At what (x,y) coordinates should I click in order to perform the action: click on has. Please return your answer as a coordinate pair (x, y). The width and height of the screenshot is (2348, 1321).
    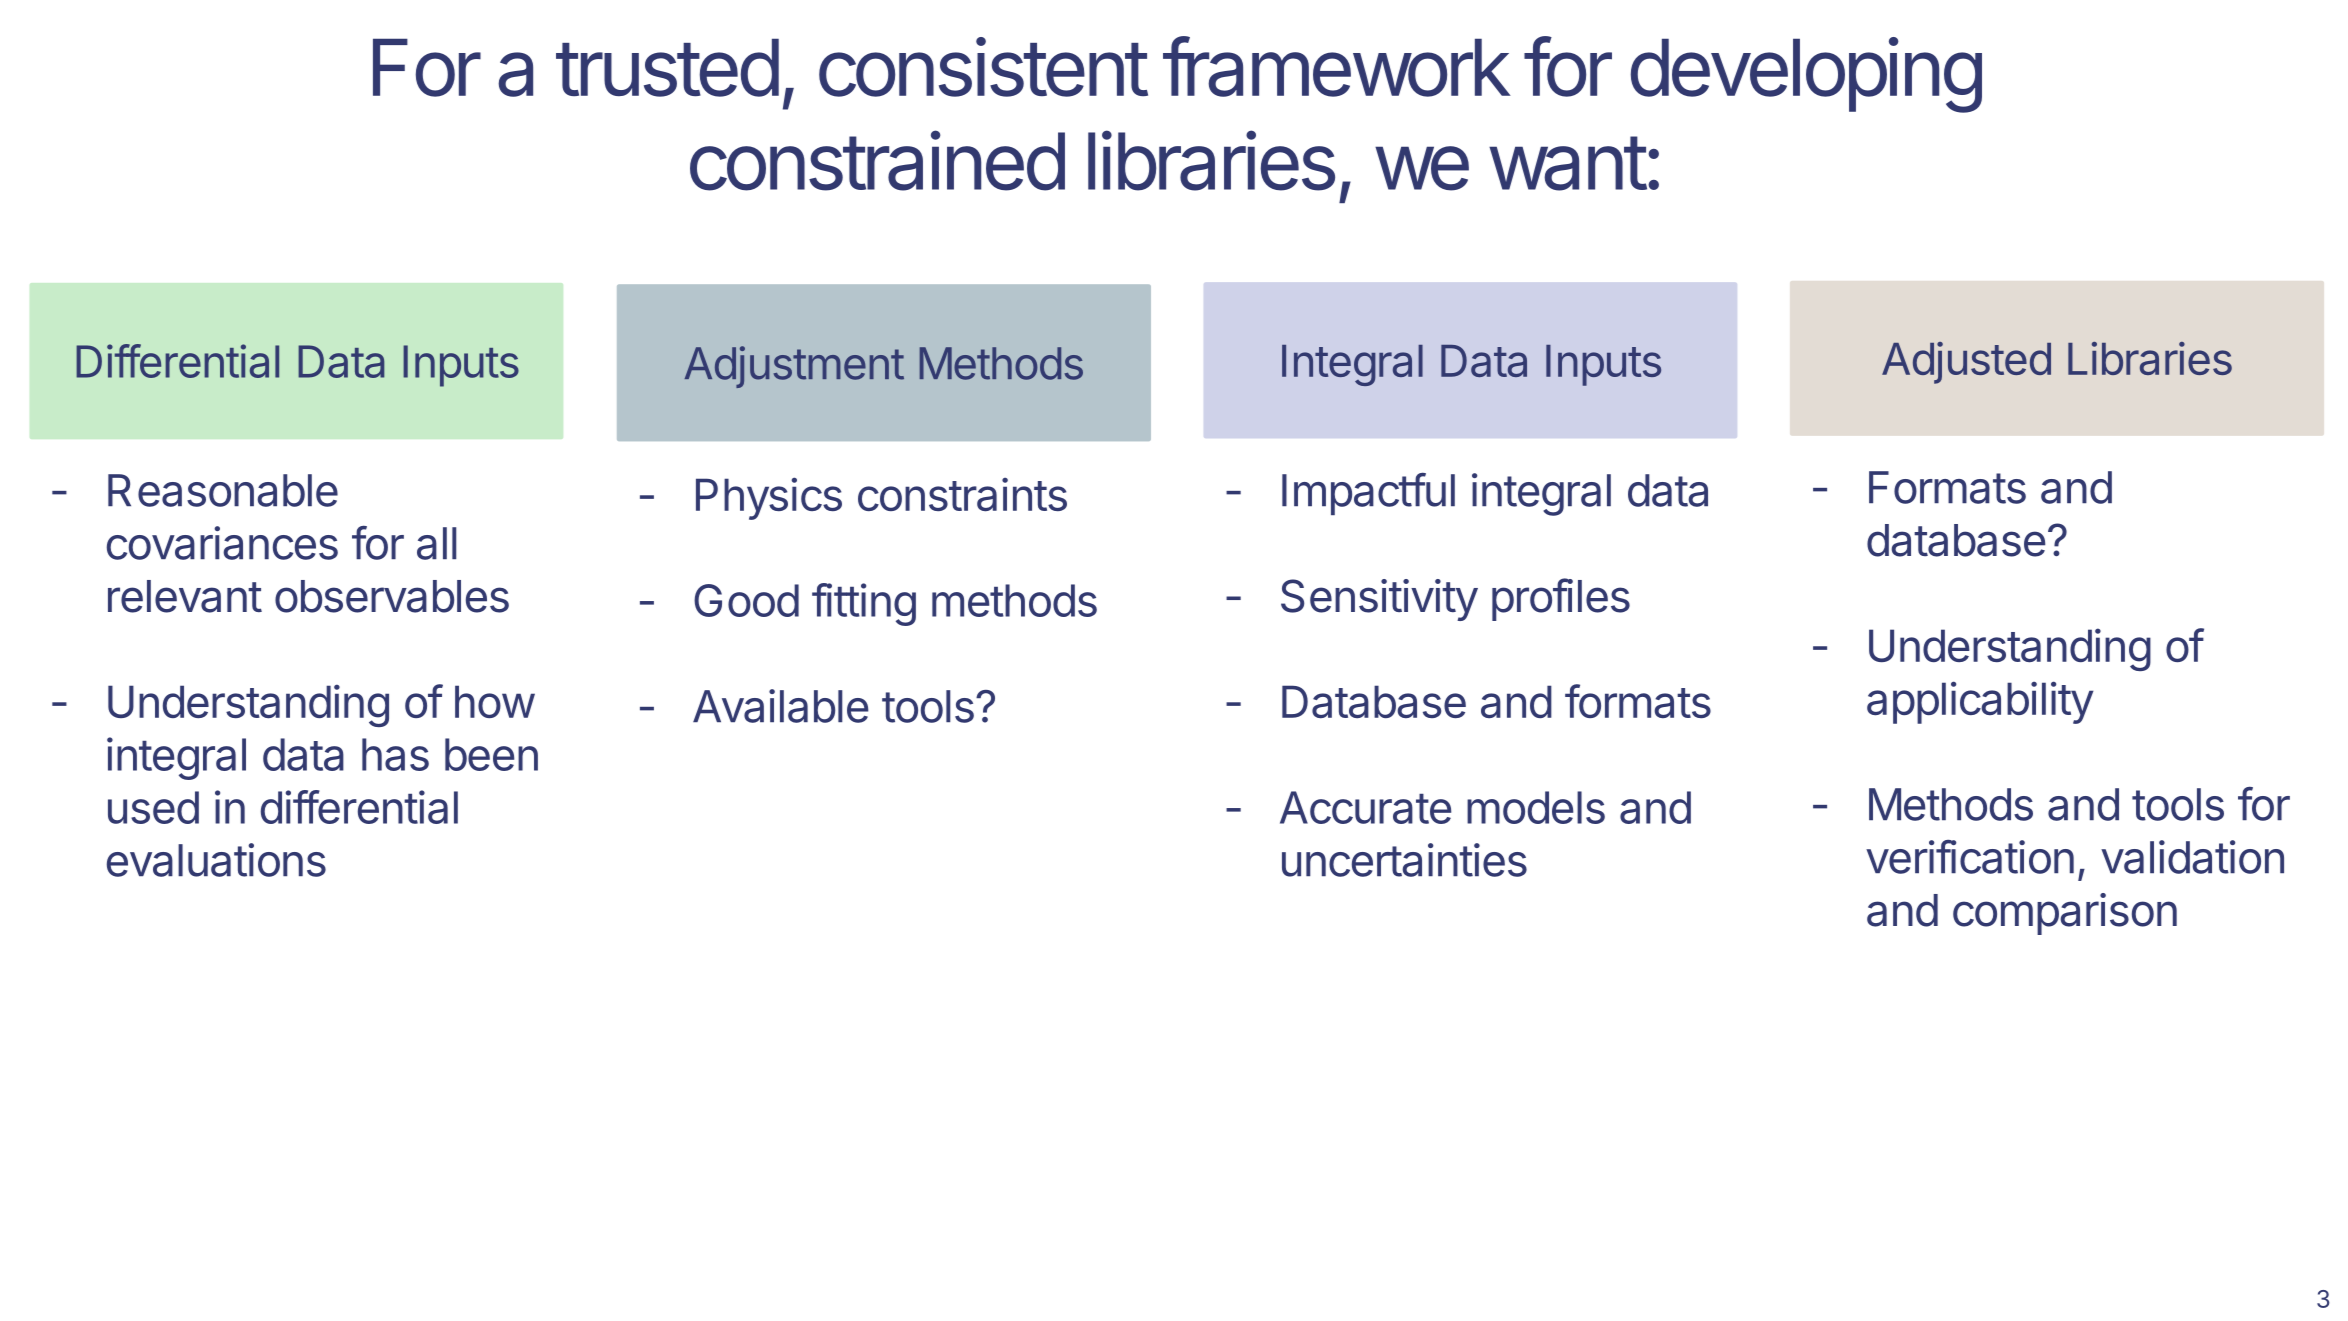
    Looking at the image, I should click on (395, 754).
